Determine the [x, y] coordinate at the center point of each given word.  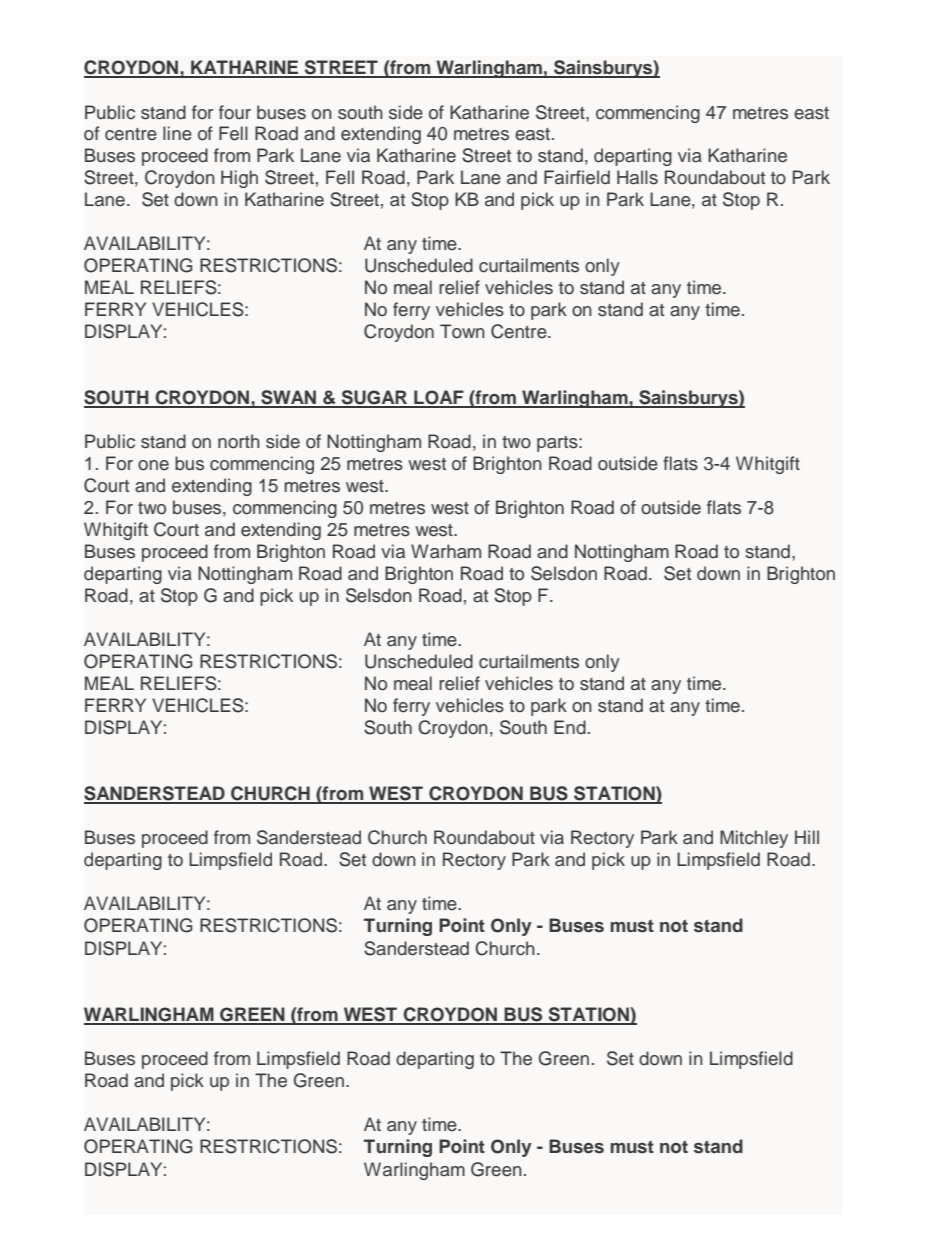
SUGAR [374, 398]
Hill [807, 837]
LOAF [439, 398]
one [153, 465]
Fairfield [577, 177]
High [239, 179]
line [177, 133]
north [239, 441]
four [235, 112]
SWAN [288, 398]
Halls [637, 177]
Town [462, 331]
